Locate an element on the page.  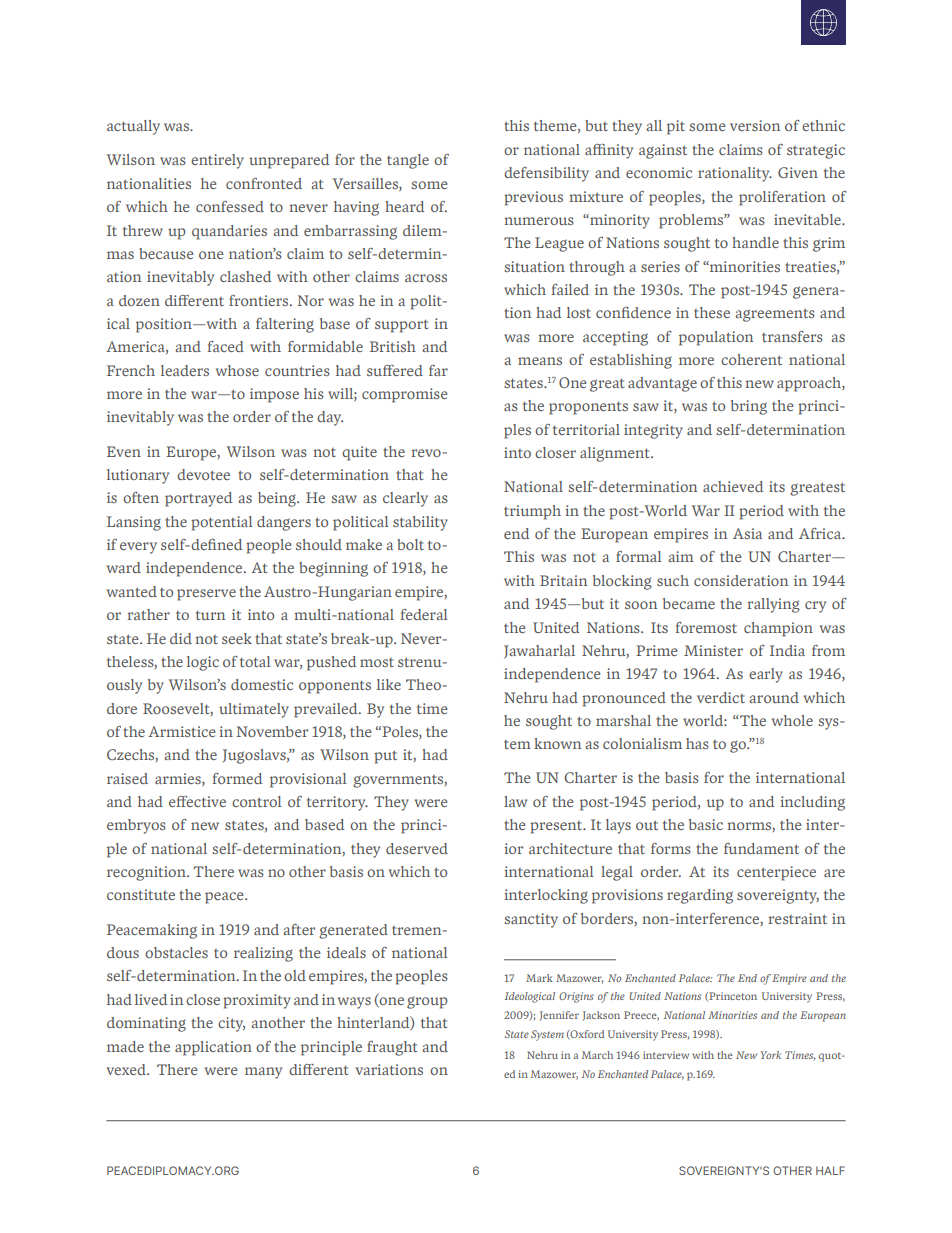
Jawaharlal is located at coordinates (539, 652).
